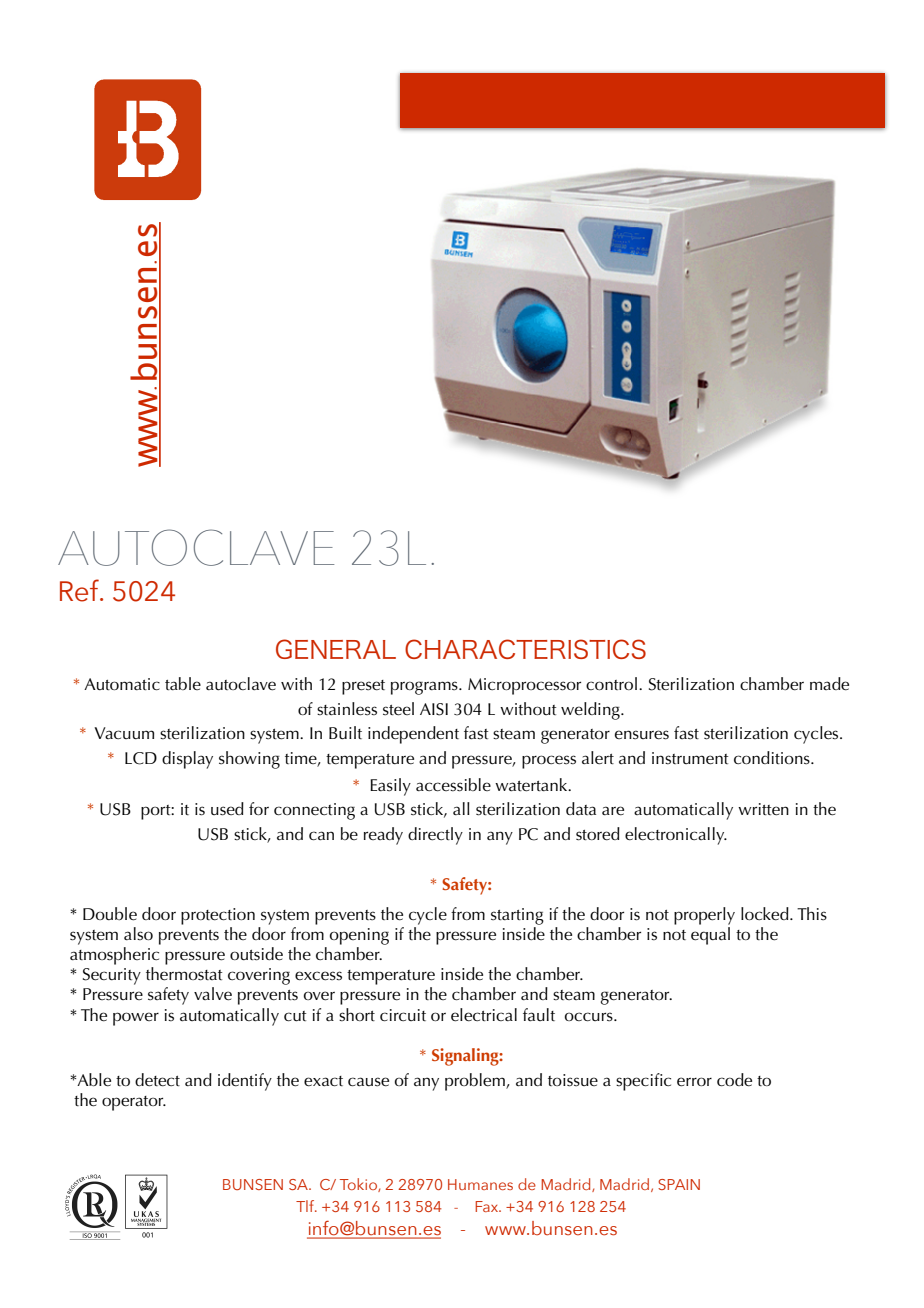 This screenshot has height=1308, width=924. Describe the element at coordinates (710, 934) in the screenshot. I see `equal` at that location.
